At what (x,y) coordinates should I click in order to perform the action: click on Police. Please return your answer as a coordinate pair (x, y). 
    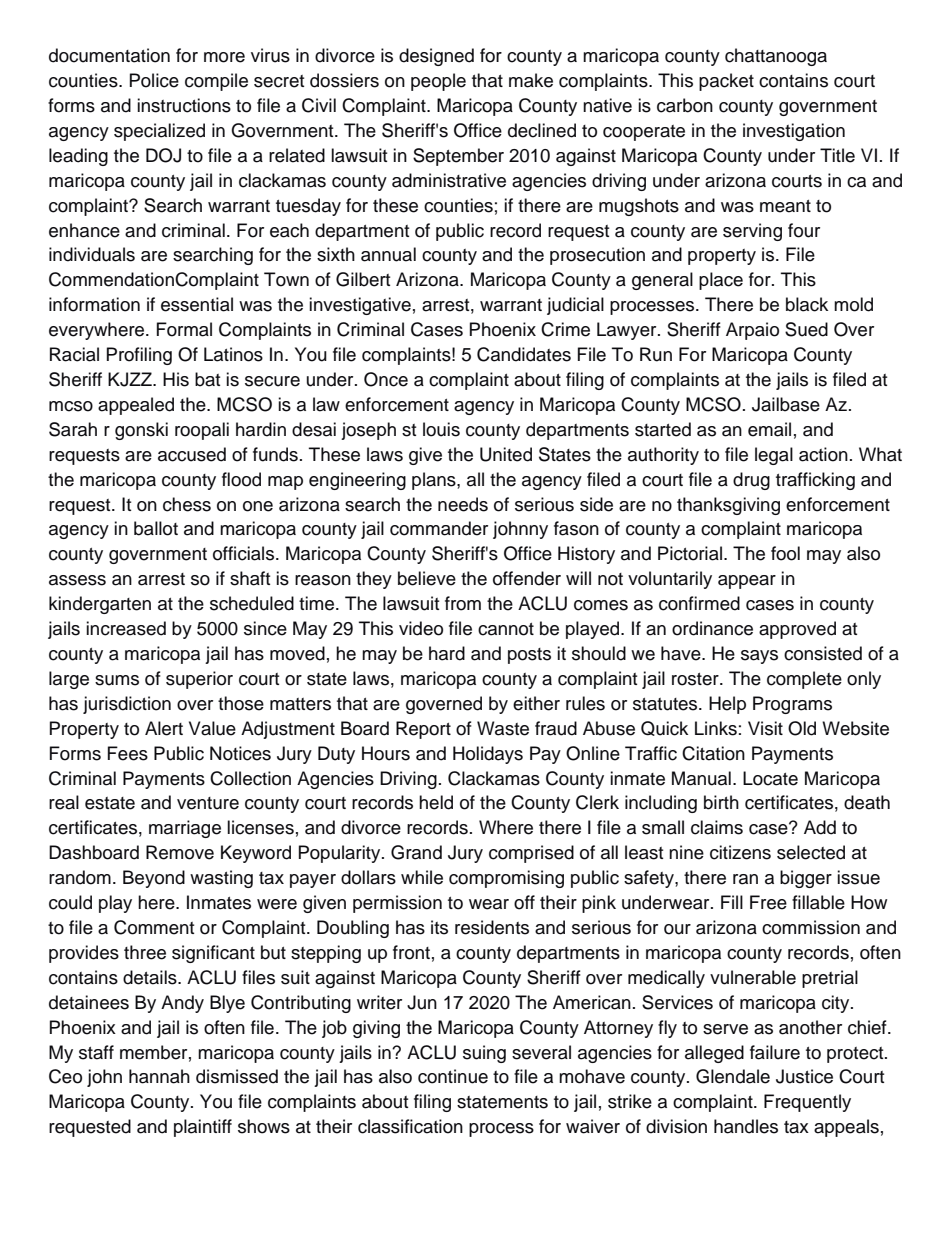
    Looking at the image, I should click on (154, 80).
